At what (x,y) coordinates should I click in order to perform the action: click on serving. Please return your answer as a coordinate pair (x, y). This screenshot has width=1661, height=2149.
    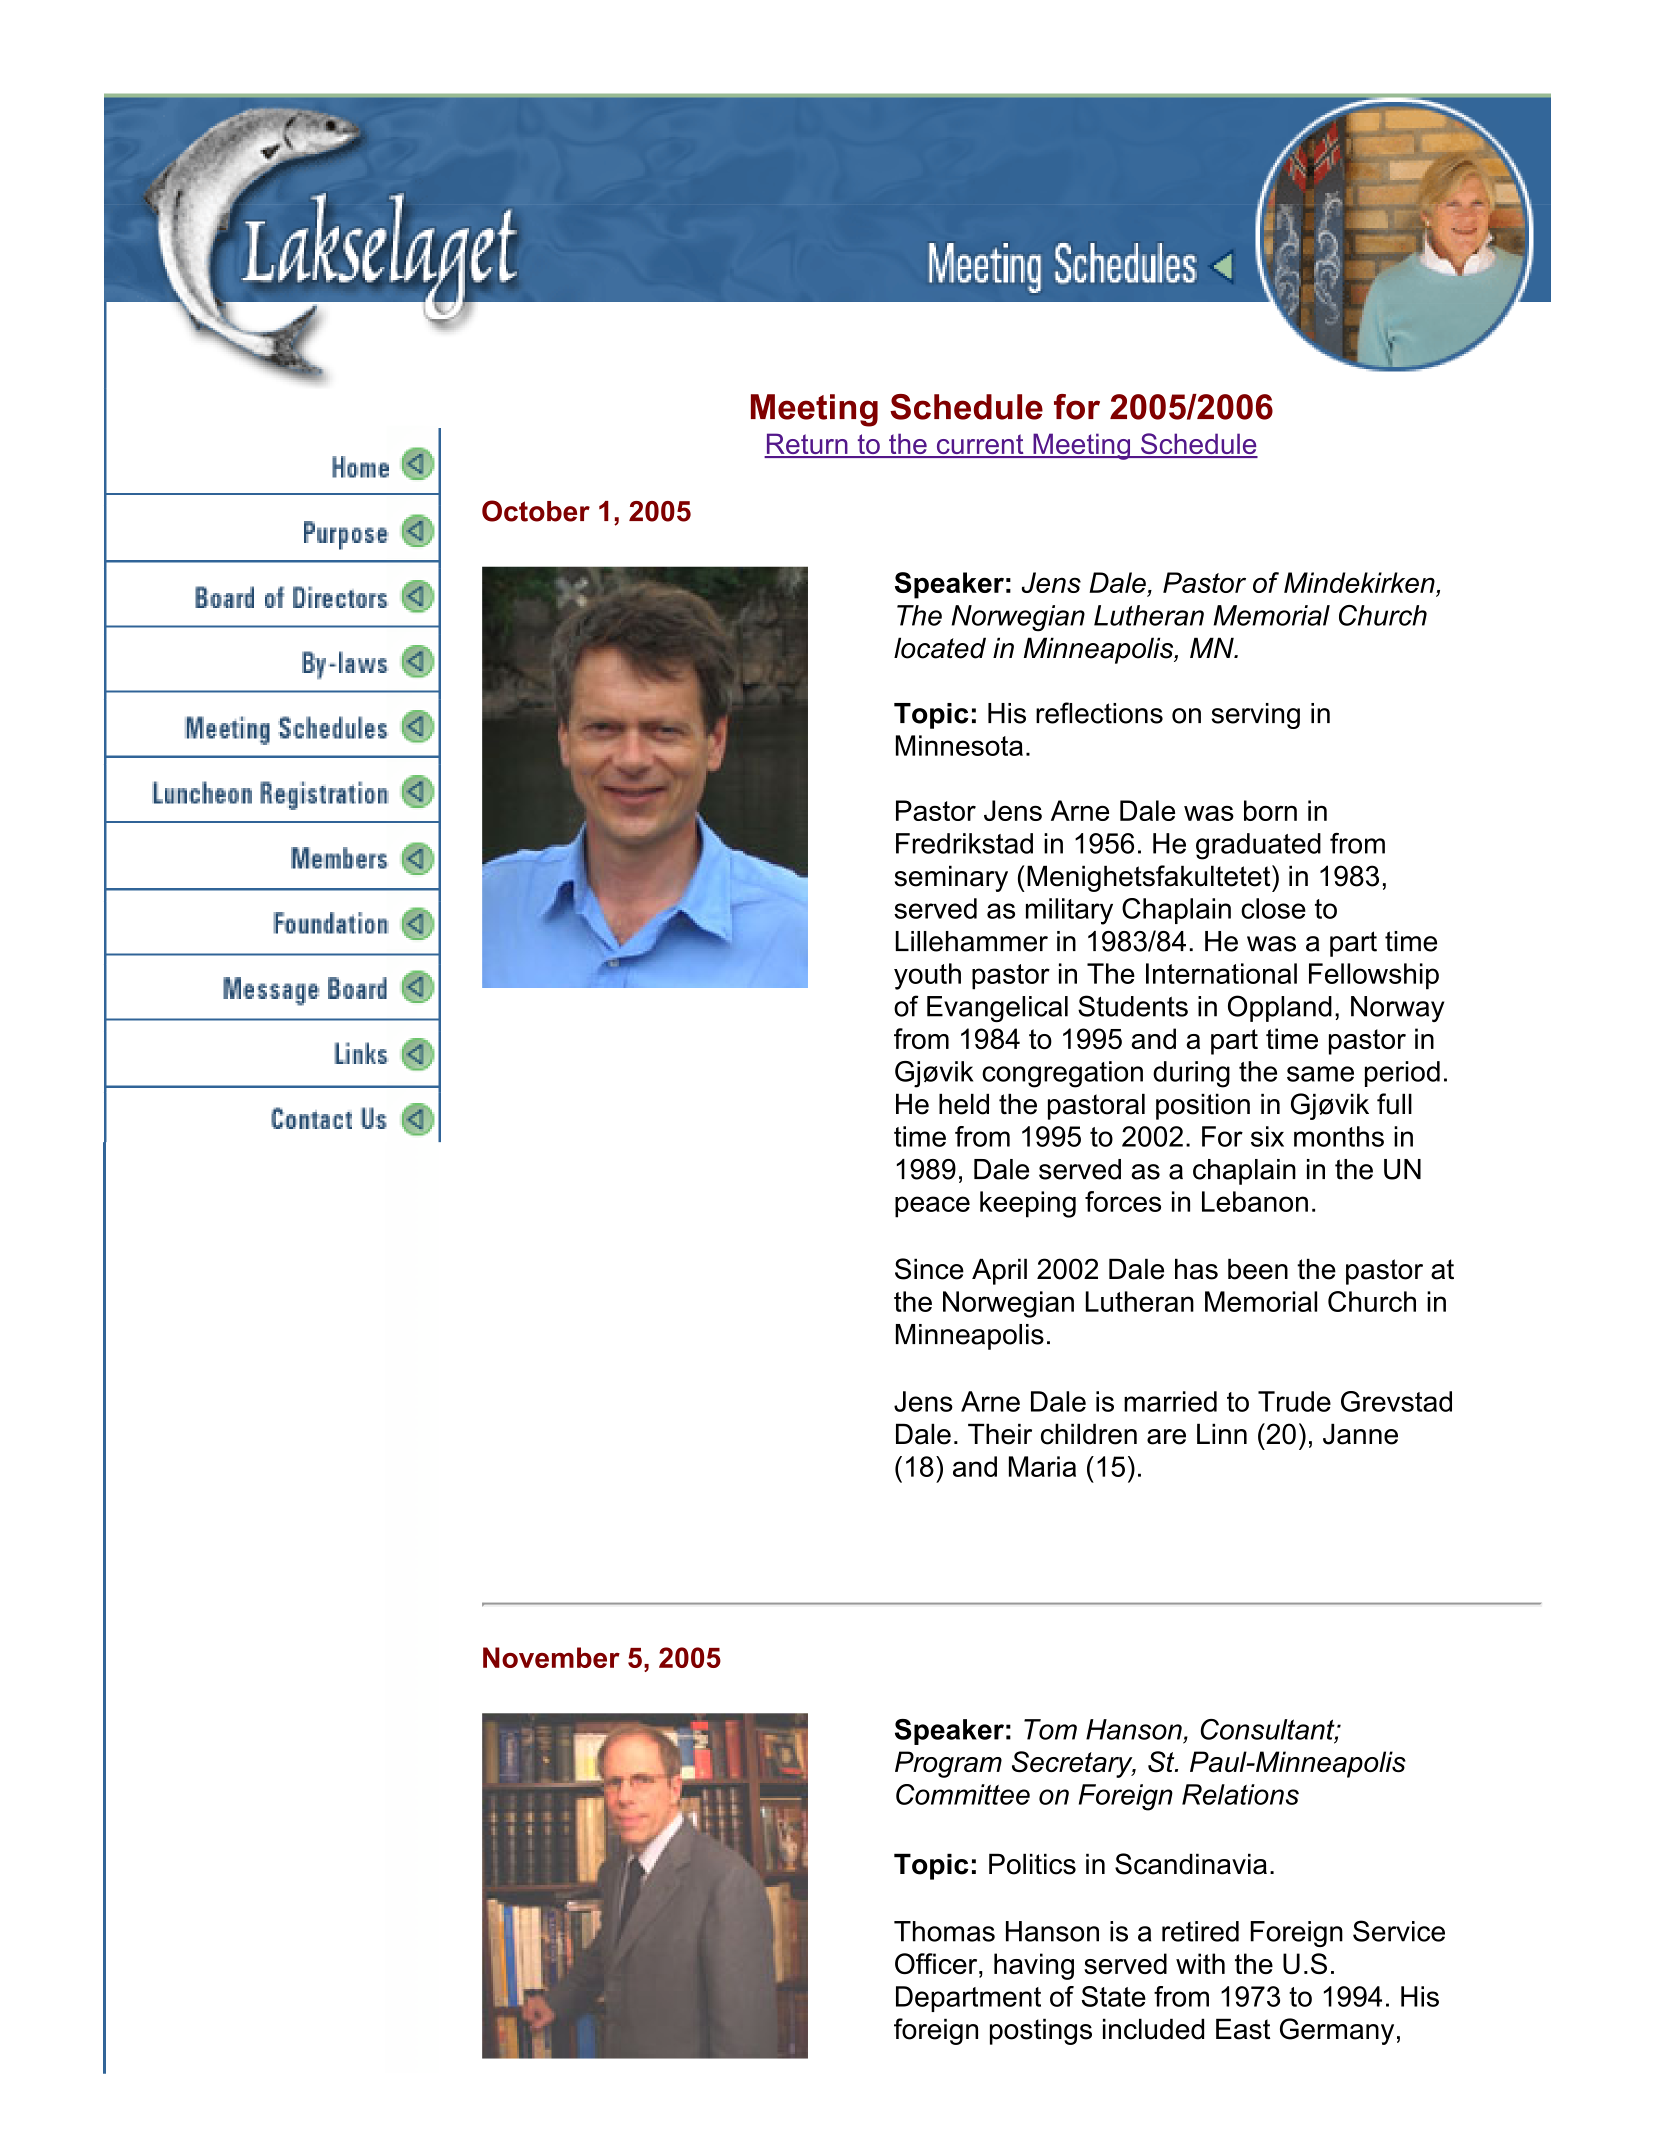
    Looking at the image, I should click on (1255, 716).
